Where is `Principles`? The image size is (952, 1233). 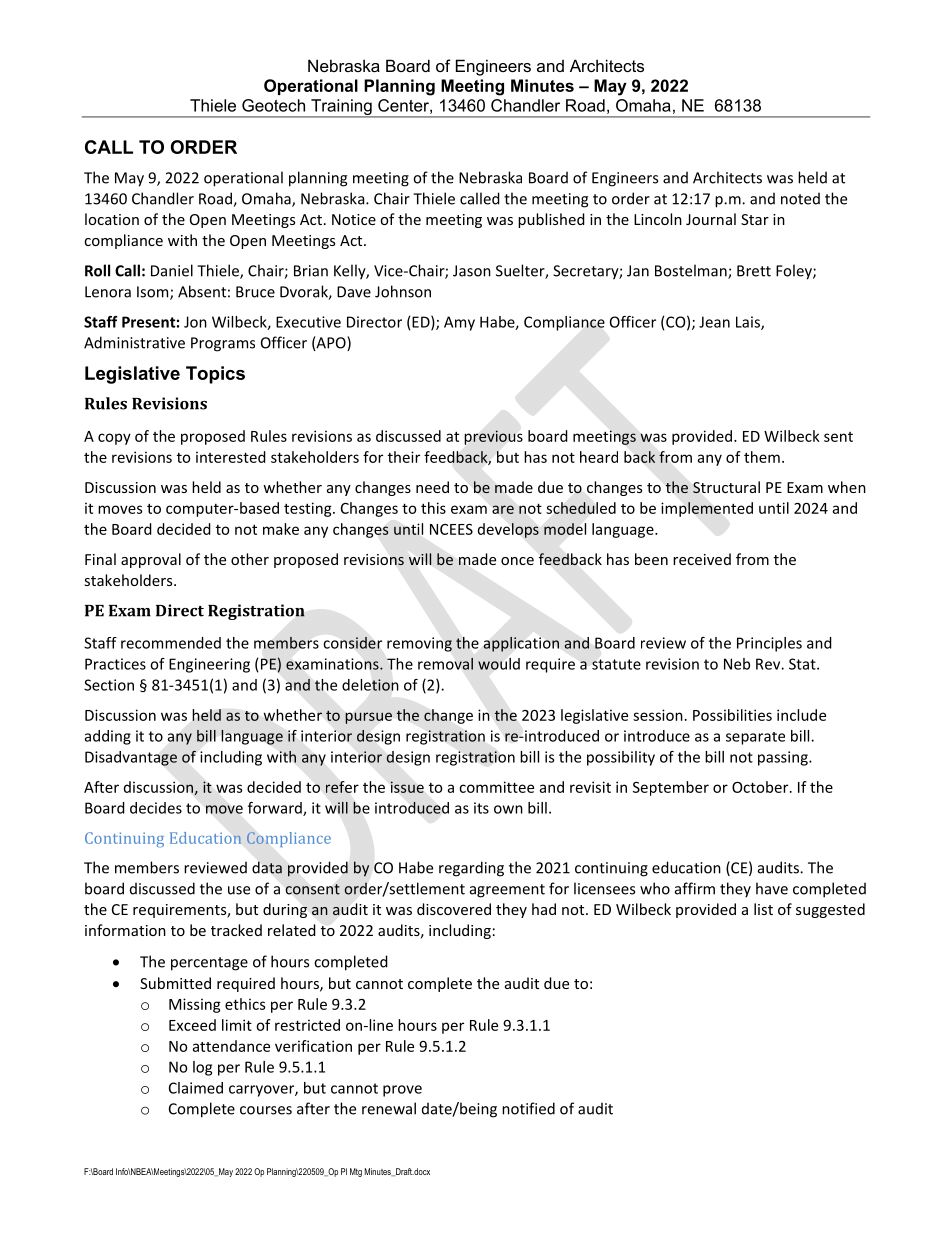
Principles is located at coordinates (769, 644).
